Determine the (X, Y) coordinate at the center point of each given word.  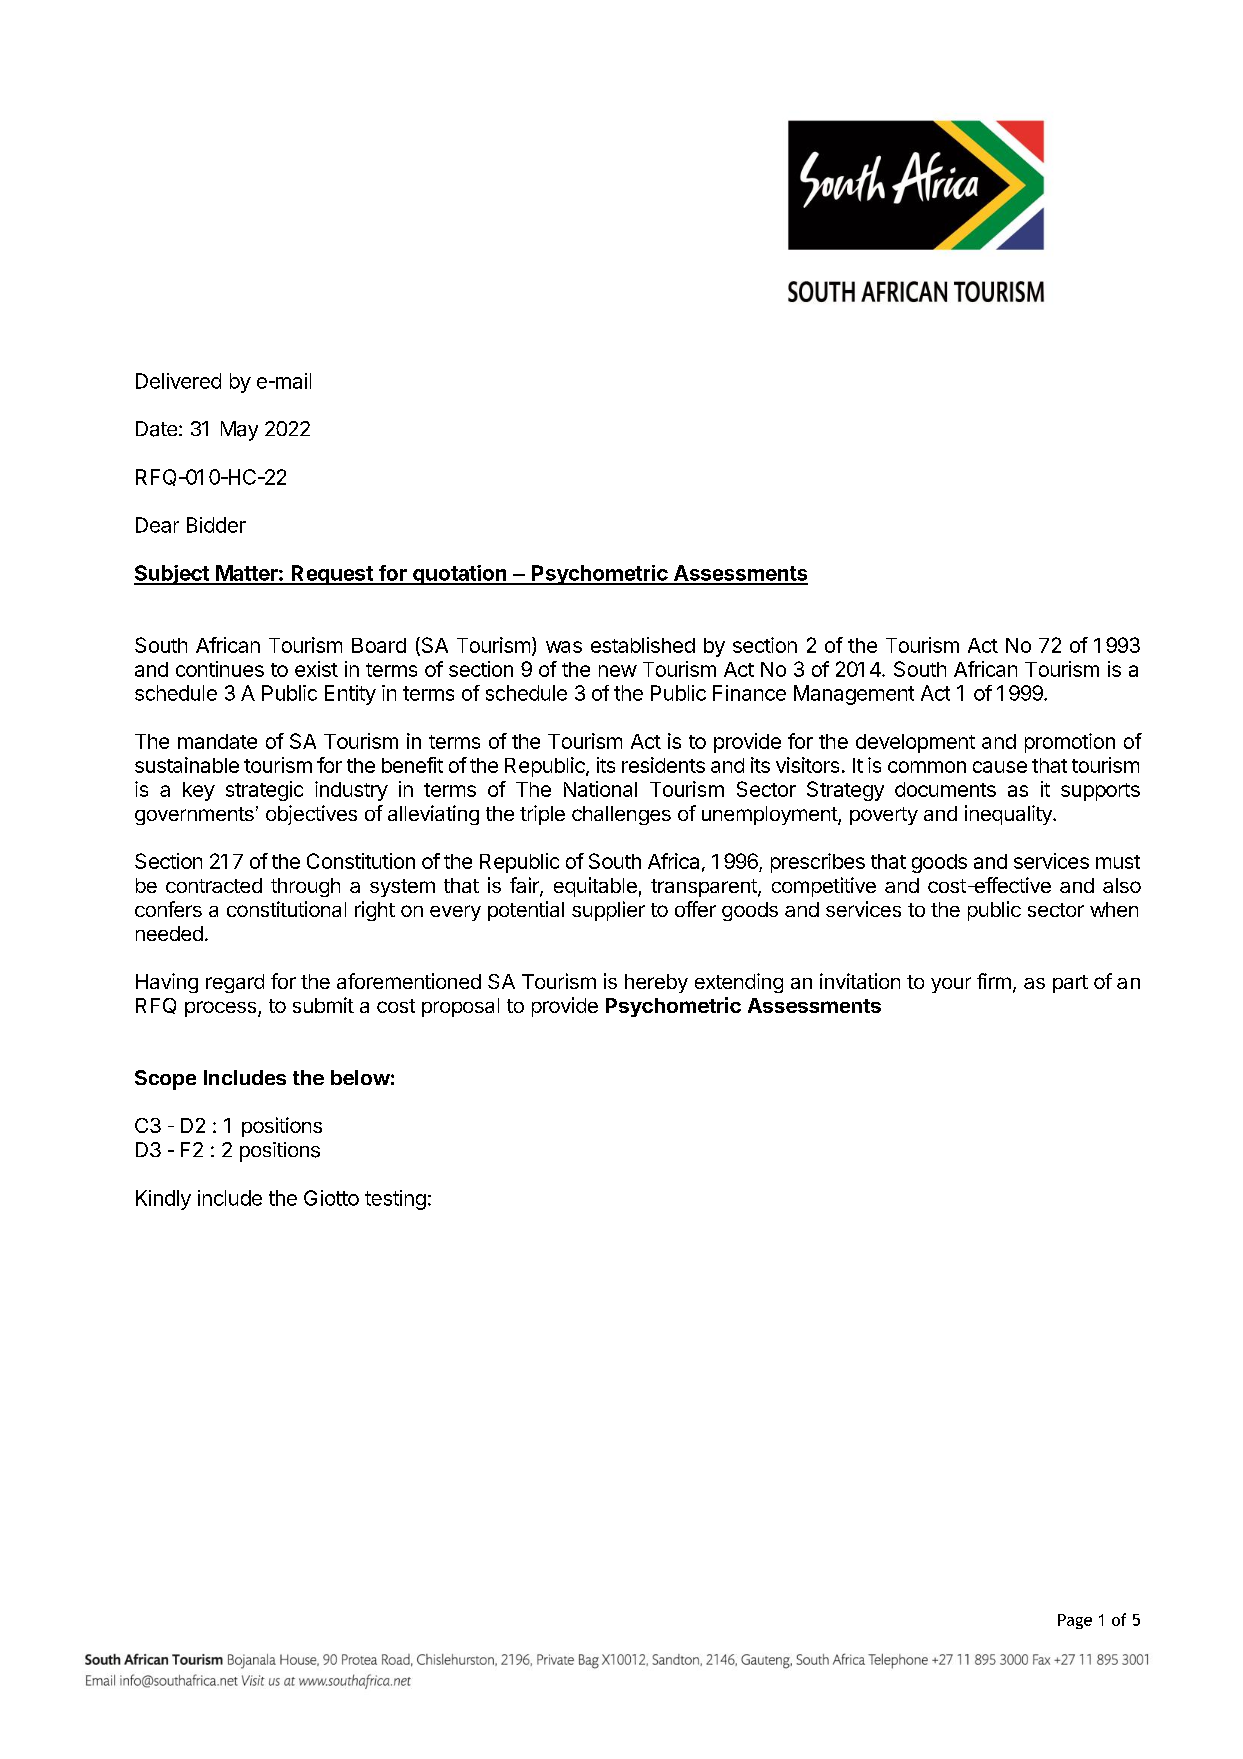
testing (395, 1200)
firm (994, 981)
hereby (656, 983)
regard (235, 983)
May (239, 431)
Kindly (163, 1200)
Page (1075, 1621)
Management (854, 695)
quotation (460, 575)
